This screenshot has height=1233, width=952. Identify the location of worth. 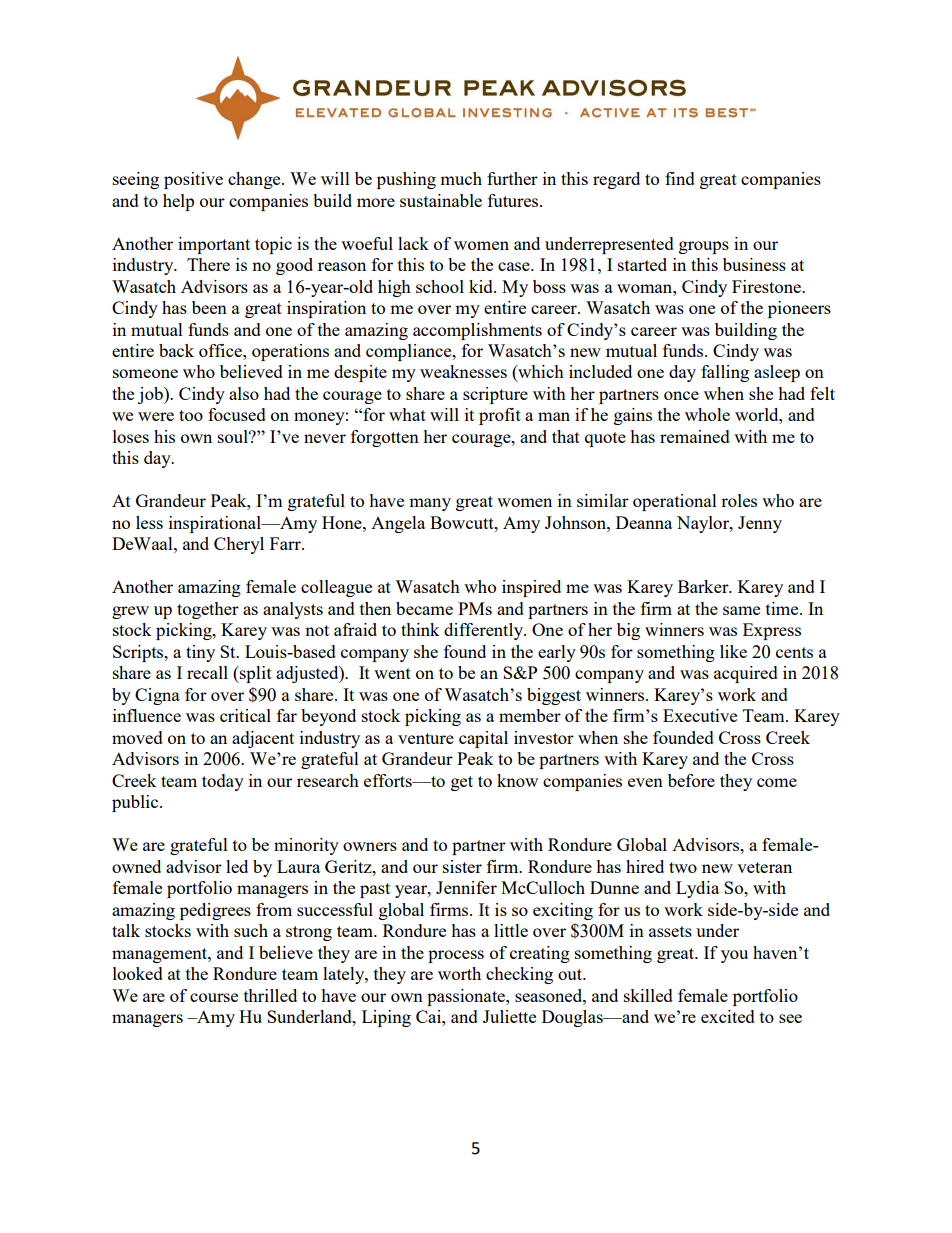
(459, 973).
